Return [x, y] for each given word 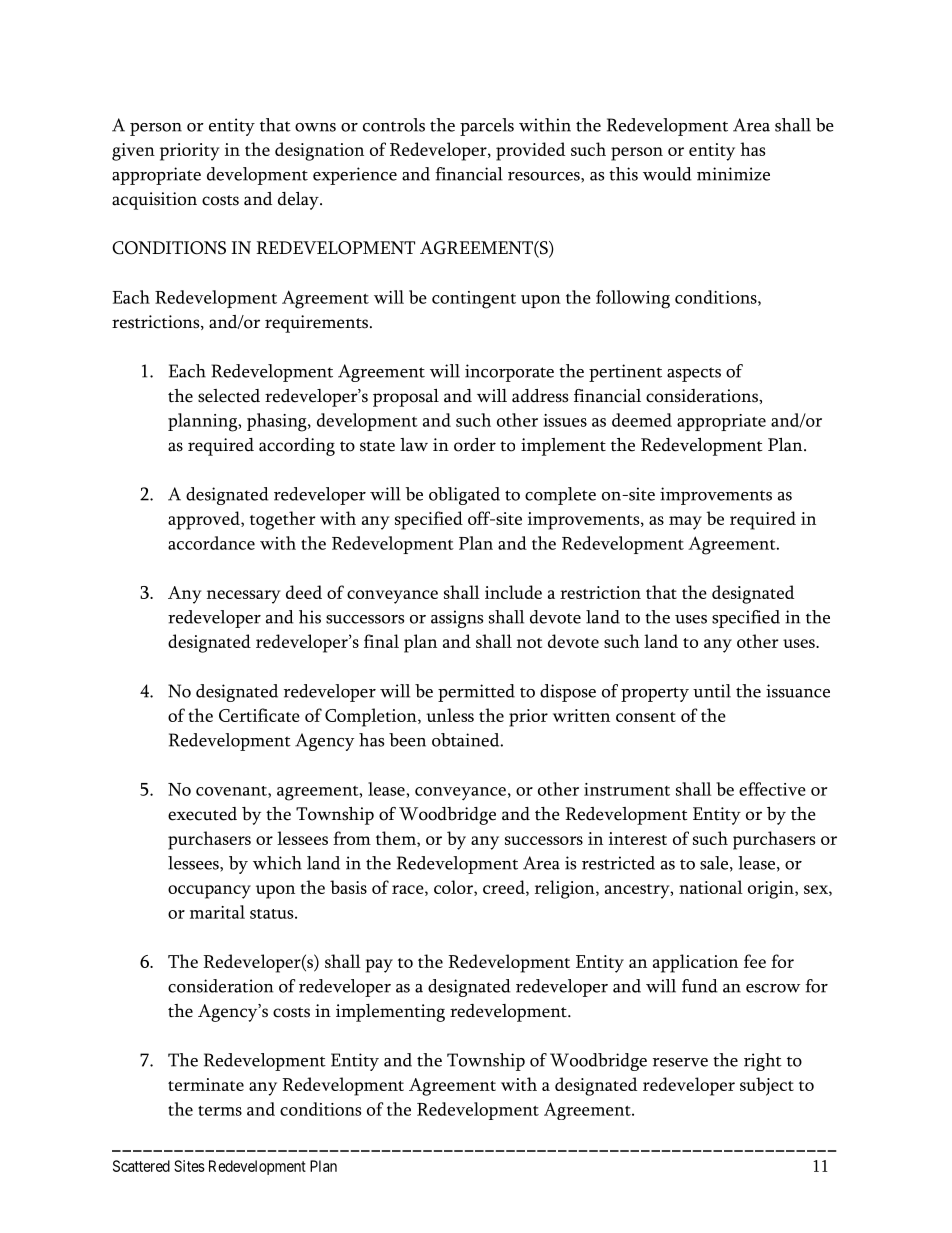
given [133, 152]
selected [229, 396]
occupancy [209, 892]
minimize [733, 174]
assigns [457, 619]
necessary [244, 597]
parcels [487, 127]
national [711, 887]
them [397, 839]
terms [220, 1110]
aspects [694, 374]
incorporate [509, 373]
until [712, 691]
